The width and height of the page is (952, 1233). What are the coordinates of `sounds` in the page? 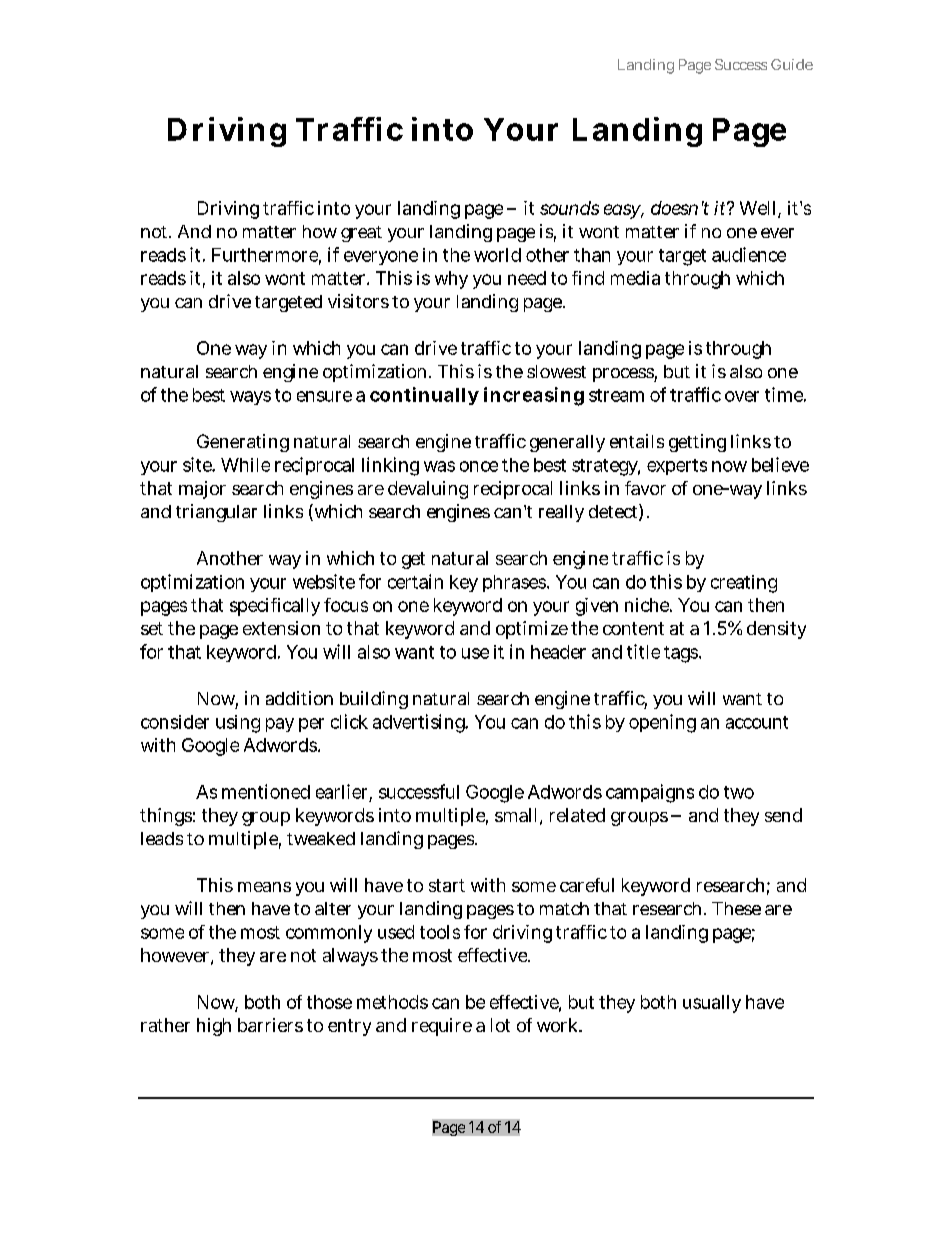 It's located at (569, 208).
